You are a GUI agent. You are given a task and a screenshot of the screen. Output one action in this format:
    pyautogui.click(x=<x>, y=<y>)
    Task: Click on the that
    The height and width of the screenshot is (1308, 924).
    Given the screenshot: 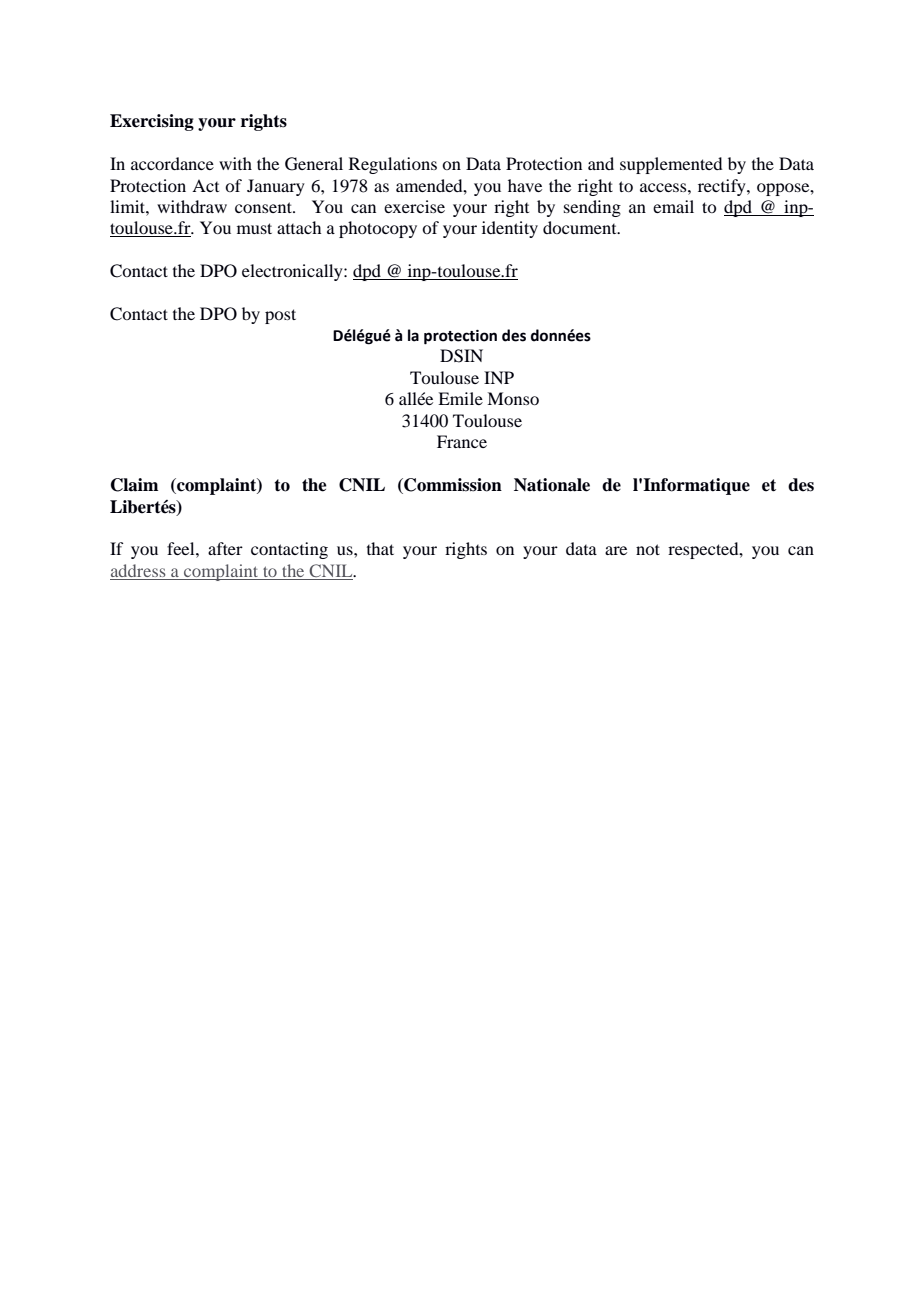 What is the action you would take?
    pyautogui.click(x=380, y=548)
